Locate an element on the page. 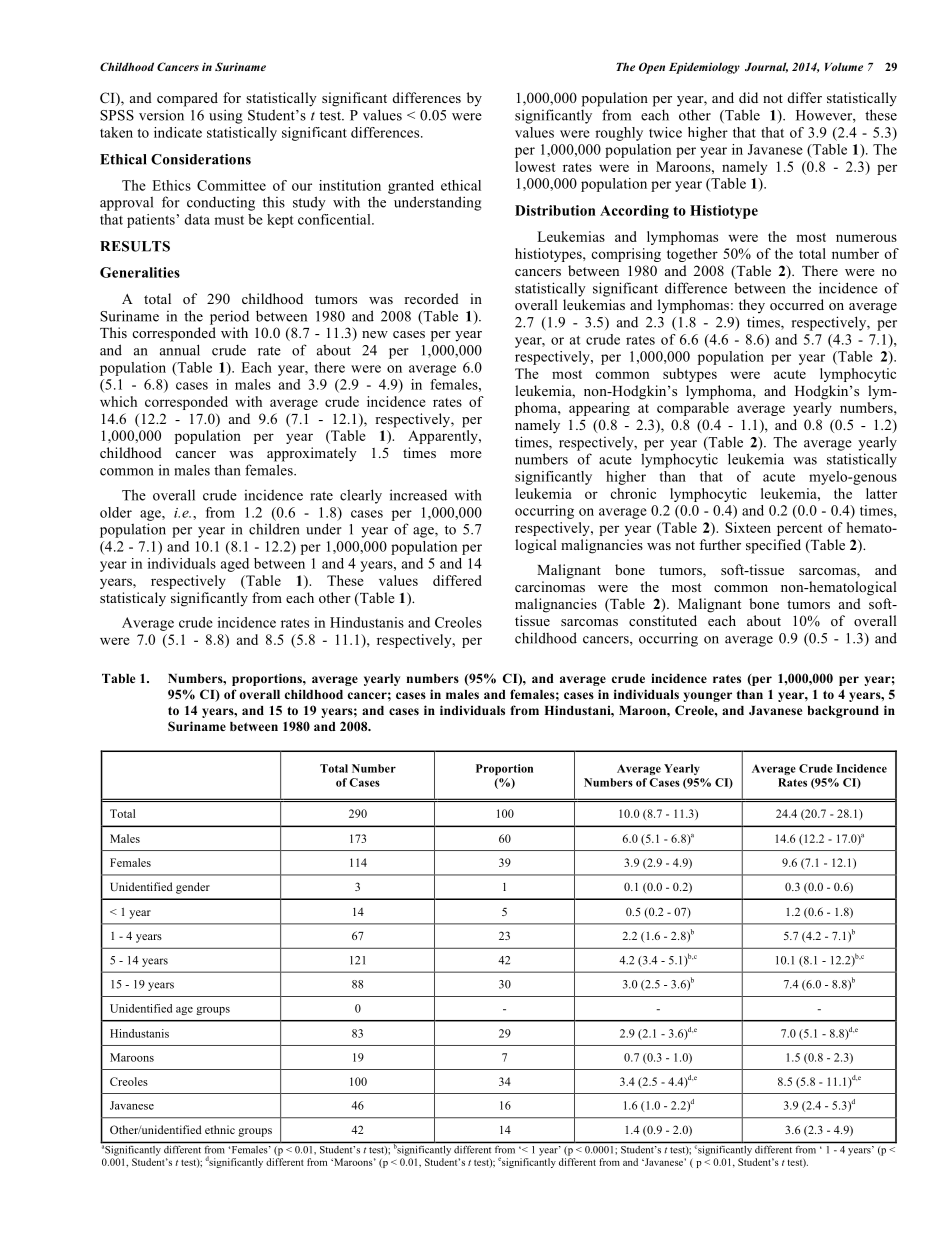 The width and height of the image is (952, 1233). annual is located at coordinates (180, 350).
